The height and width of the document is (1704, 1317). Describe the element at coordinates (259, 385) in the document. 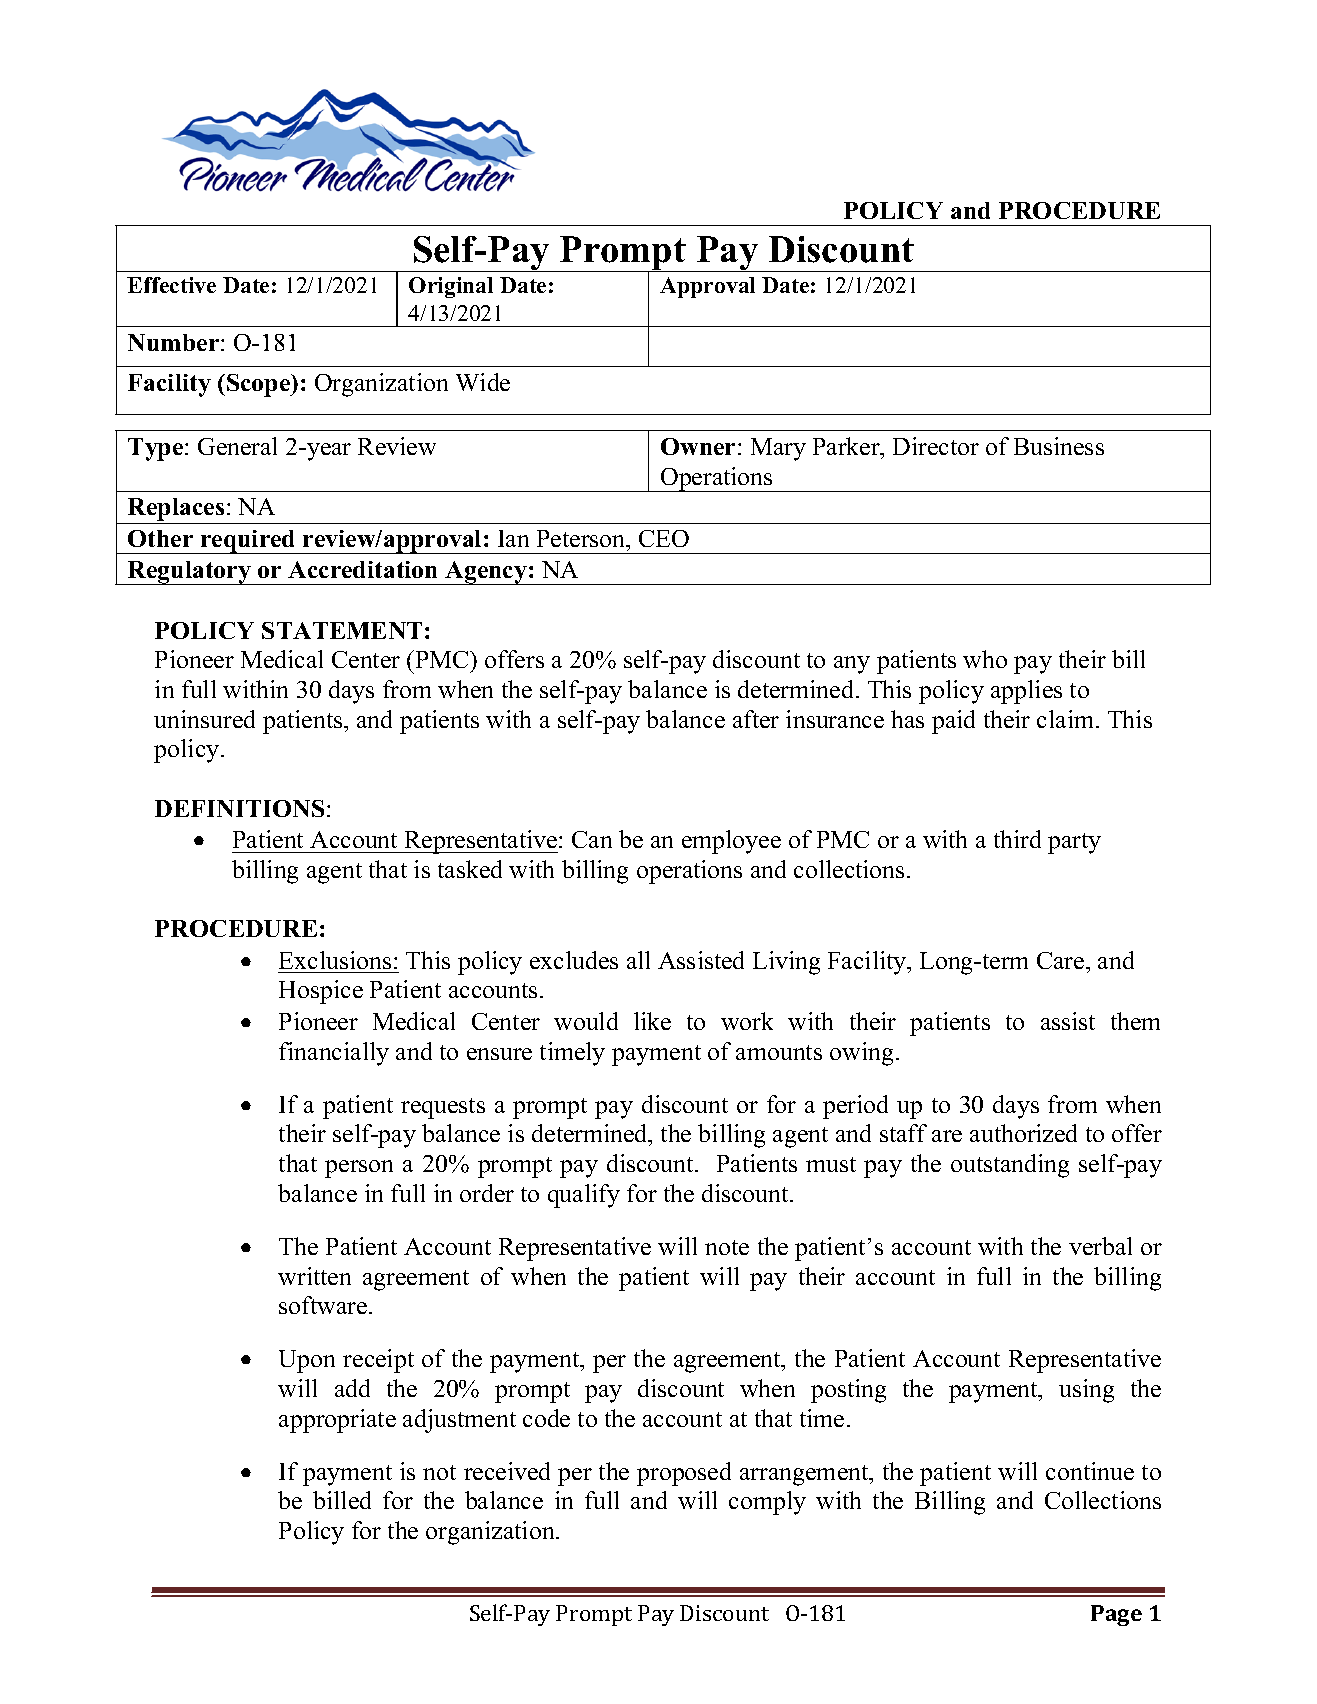

I see `Scope` at that location.
